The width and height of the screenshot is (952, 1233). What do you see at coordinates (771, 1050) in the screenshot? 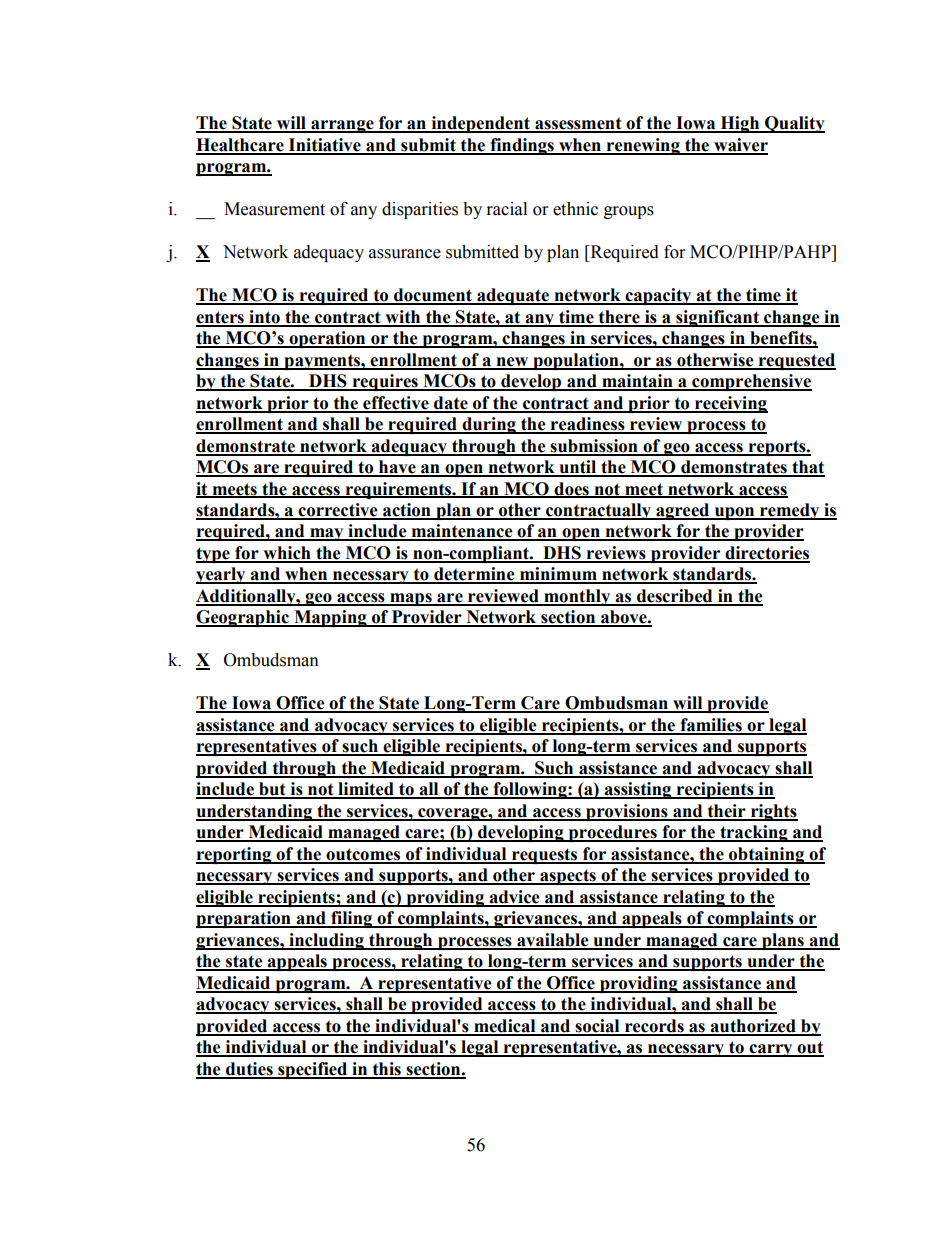
I see `carry` at bounding box center [771, 1050].
